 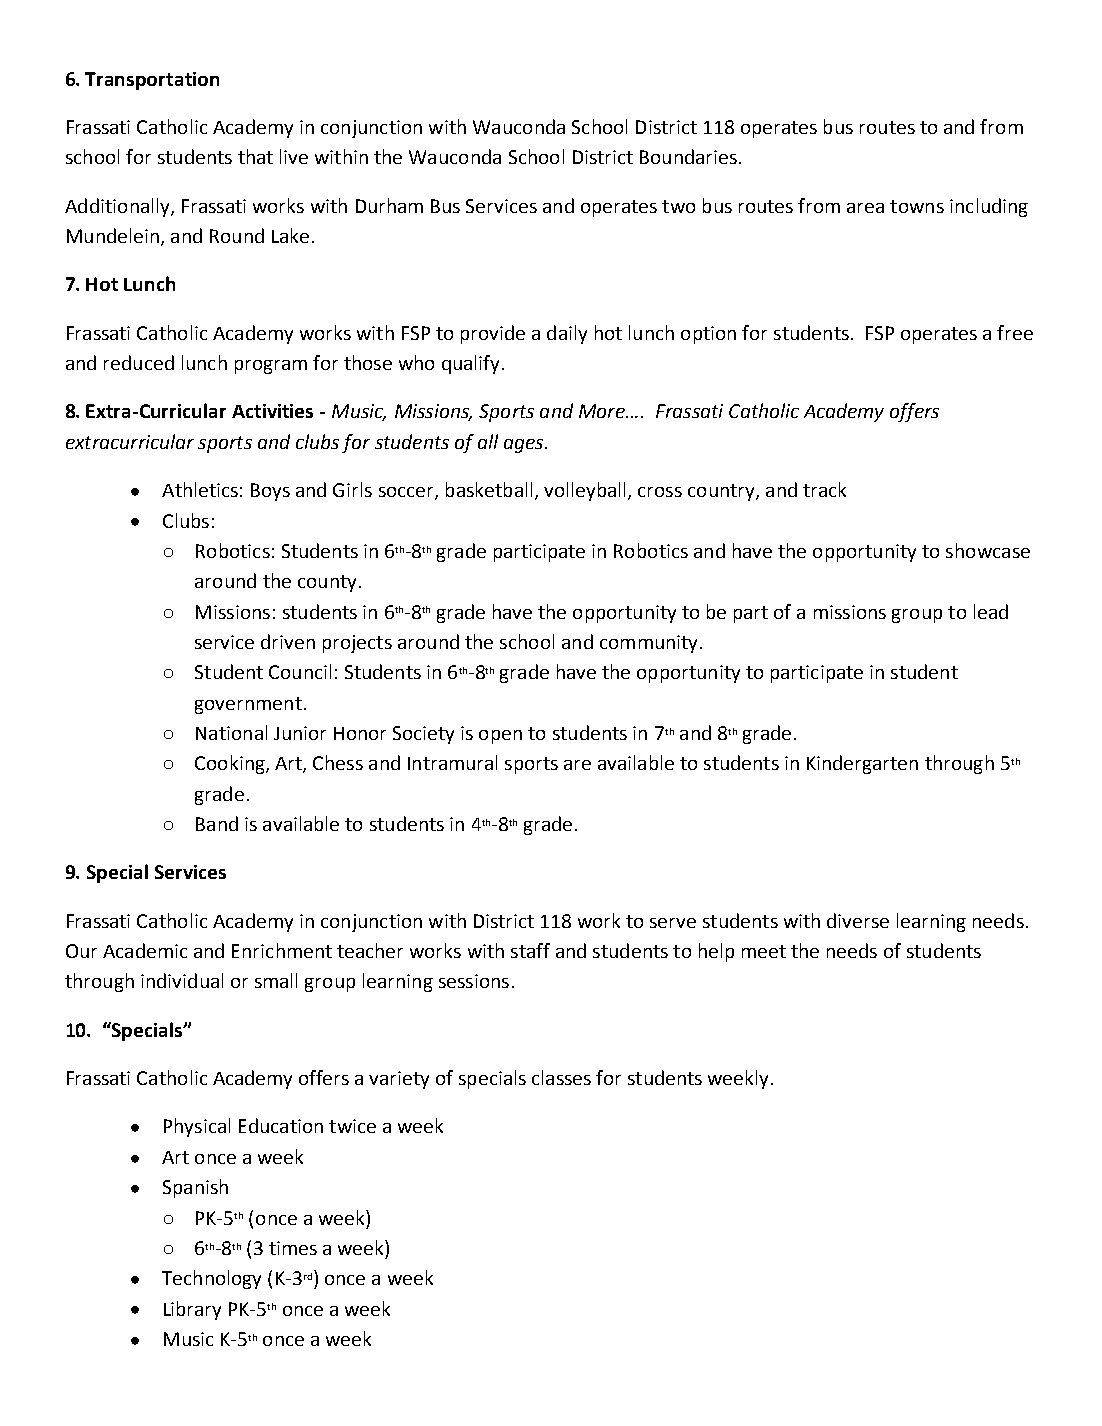 I want to click on reduced, so click(x=139, y=362).
